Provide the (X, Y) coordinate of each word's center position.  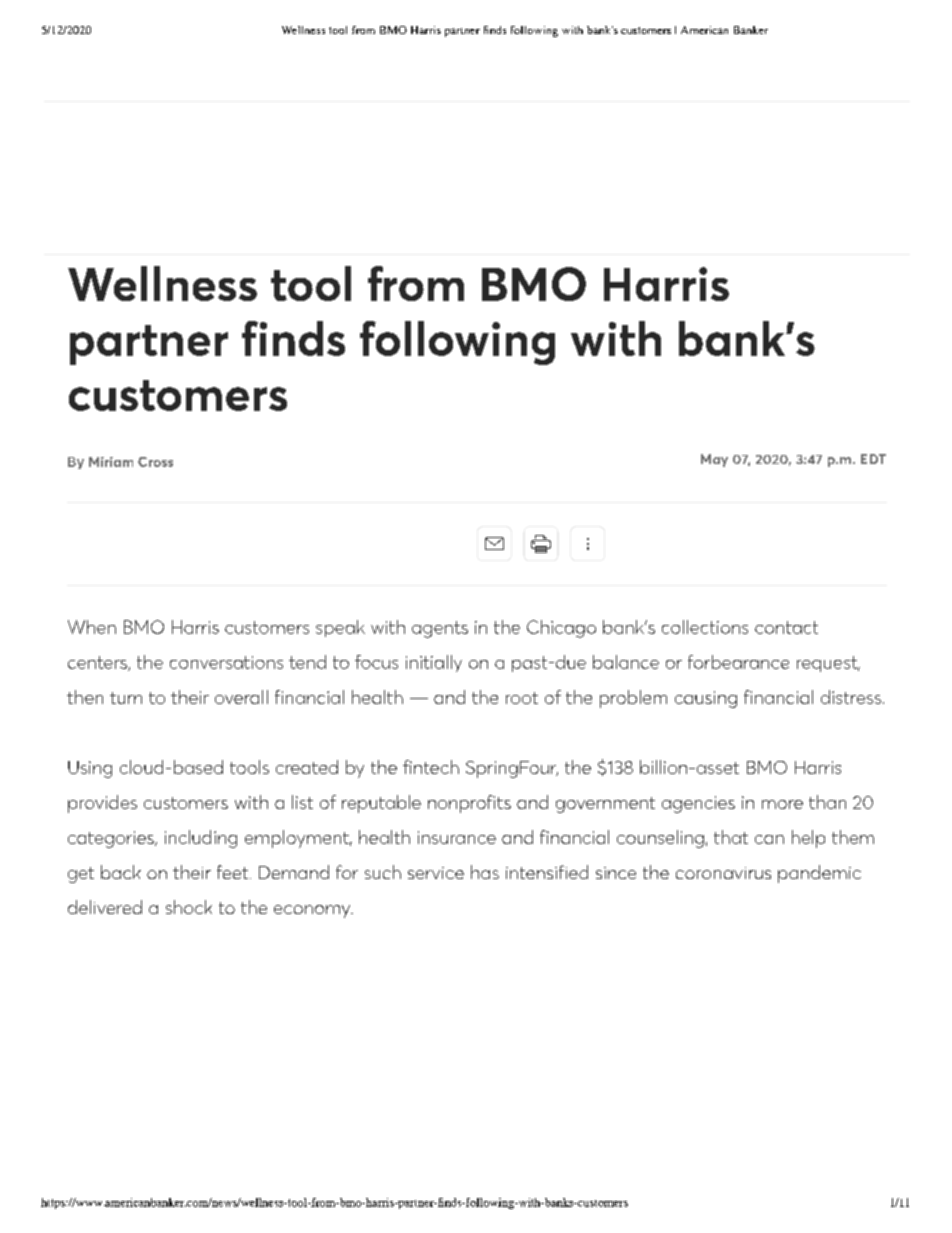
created (307, 767)
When (92, 627)
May (714, 460)
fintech (431, 767)
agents (440, 629)
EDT (873, 459)
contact (786, 627)
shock (189, 907)
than (827, 802)
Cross (155, 462)
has (485, 872)
